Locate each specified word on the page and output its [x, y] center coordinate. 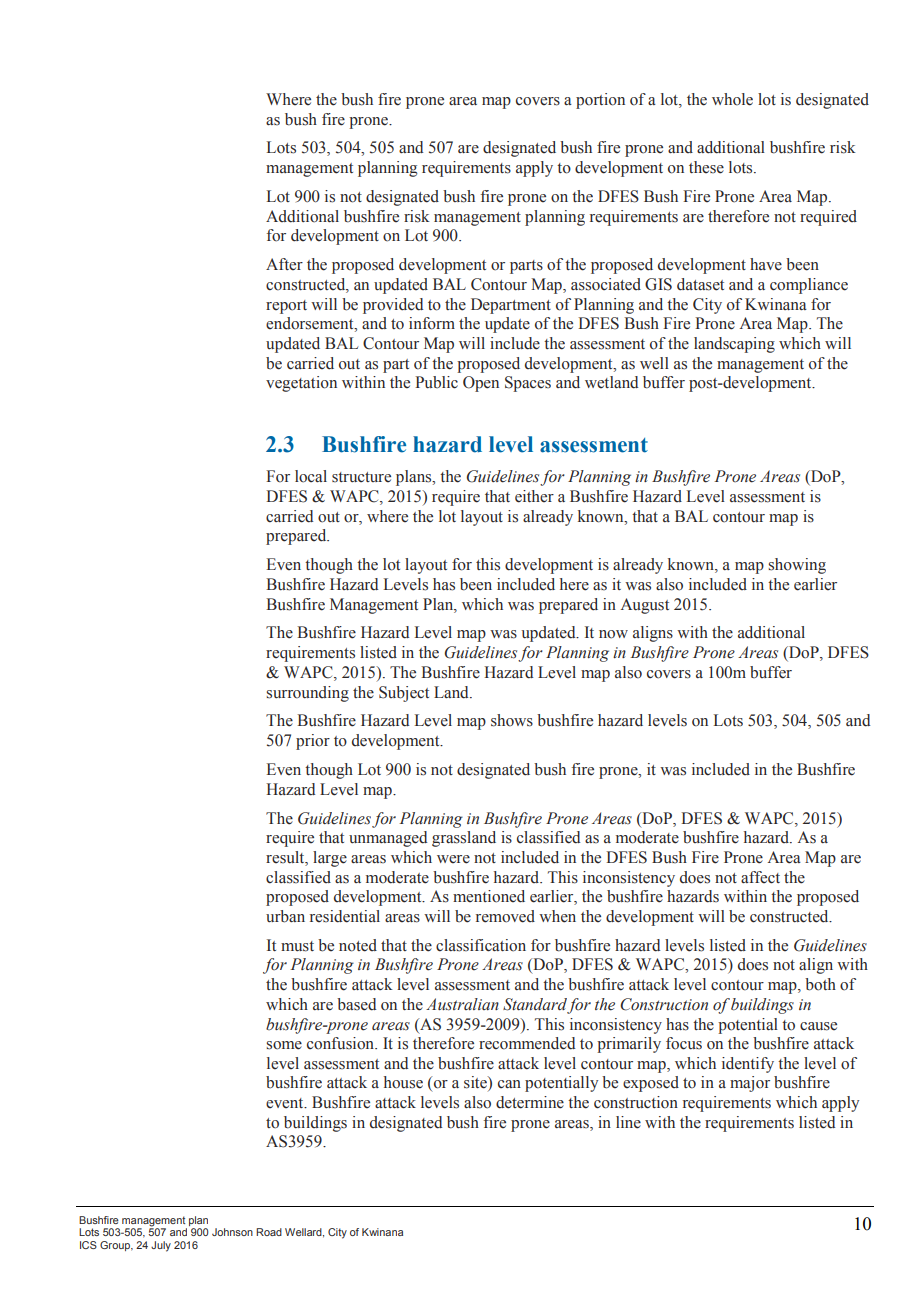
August [645, 606]
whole [732, 99]
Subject [404, 694]
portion [600, 101]
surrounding [307, 694]
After [284, 264]
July [161, 1246]
